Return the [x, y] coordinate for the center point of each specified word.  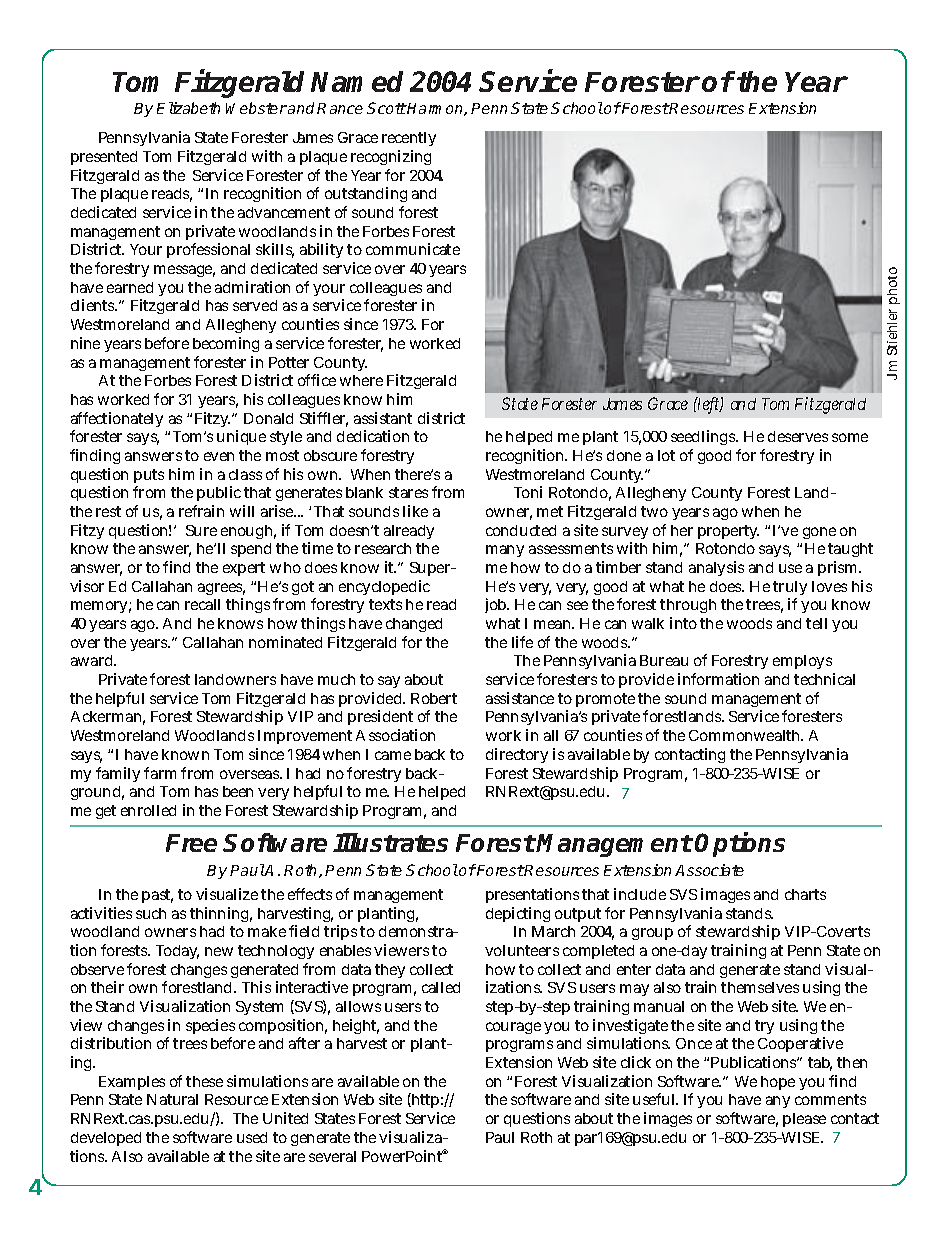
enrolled [148, 810]
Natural [172, 1099]
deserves [798, 436]
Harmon [435, 109]
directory [517, 755]
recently [409, 139]
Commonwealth [745, 735]
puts [149, 476]
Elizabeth [188, 108]
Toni [528, 492]
